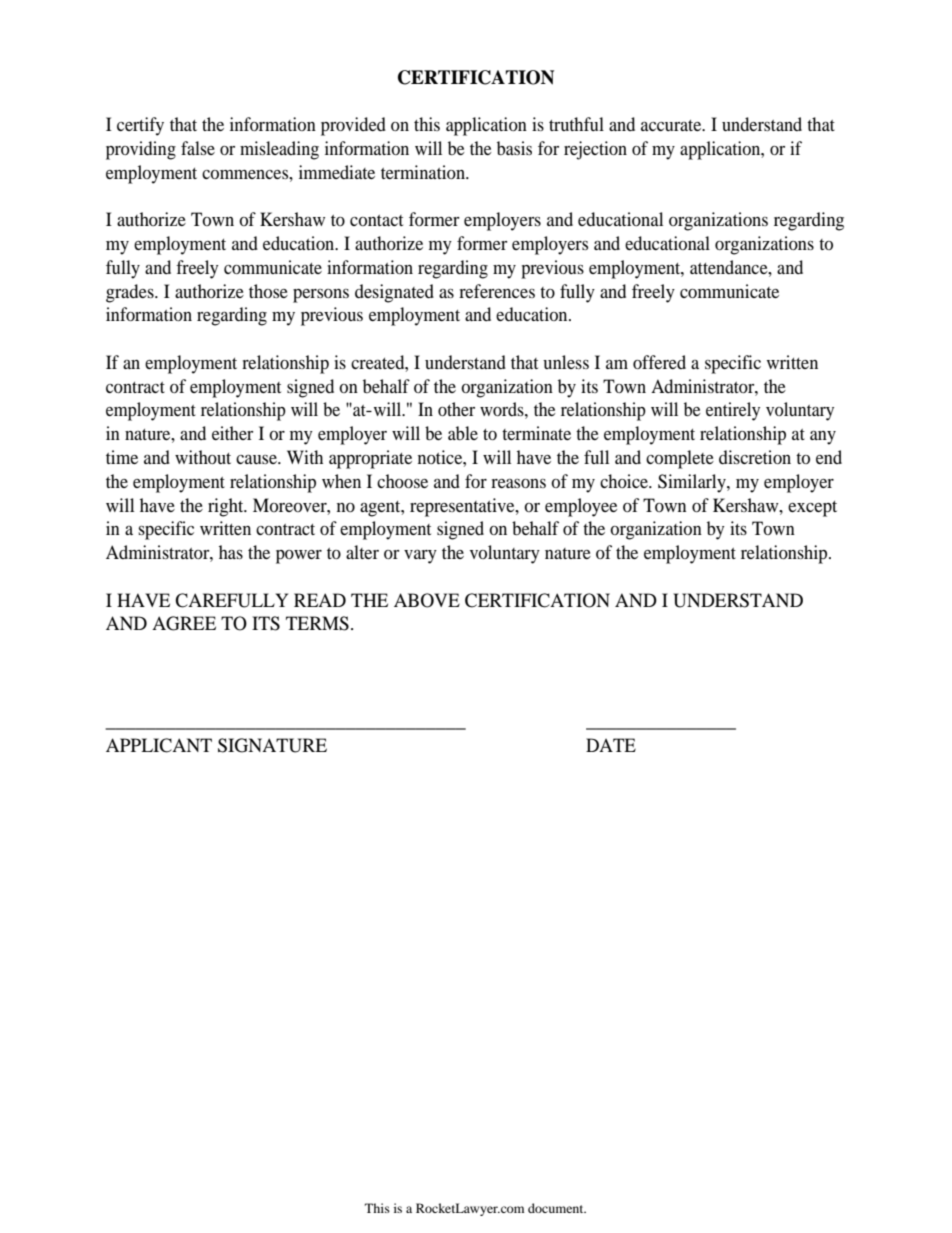 The image size is (952, 1233). I want to click on basis, so click(514, 148).
